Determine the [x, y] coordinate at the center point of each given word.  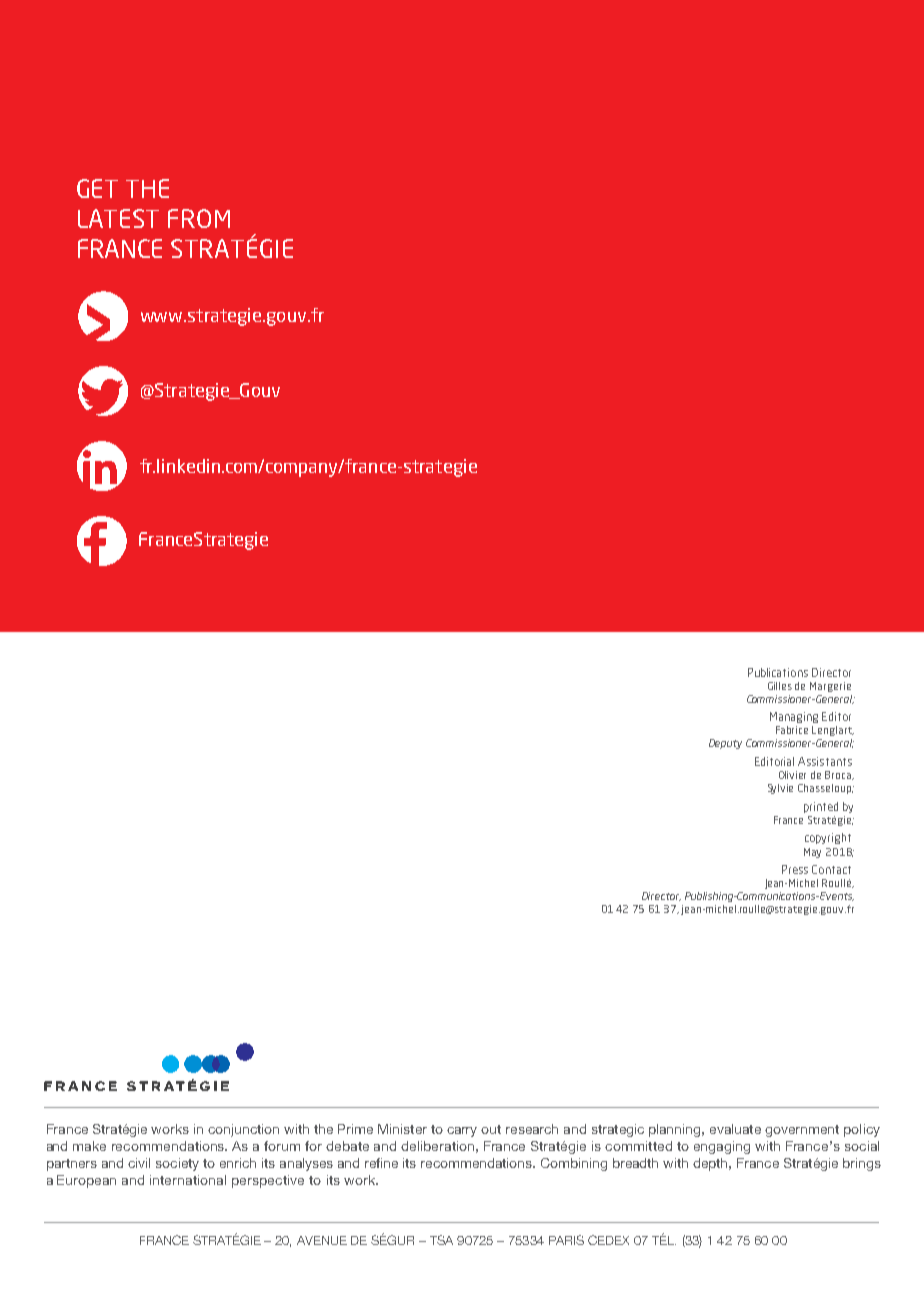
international [188, 1180]
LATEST [118, 218]
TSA [441, 1240]
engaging [722, 1147]
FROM [199, 218]
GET [97, 188]
